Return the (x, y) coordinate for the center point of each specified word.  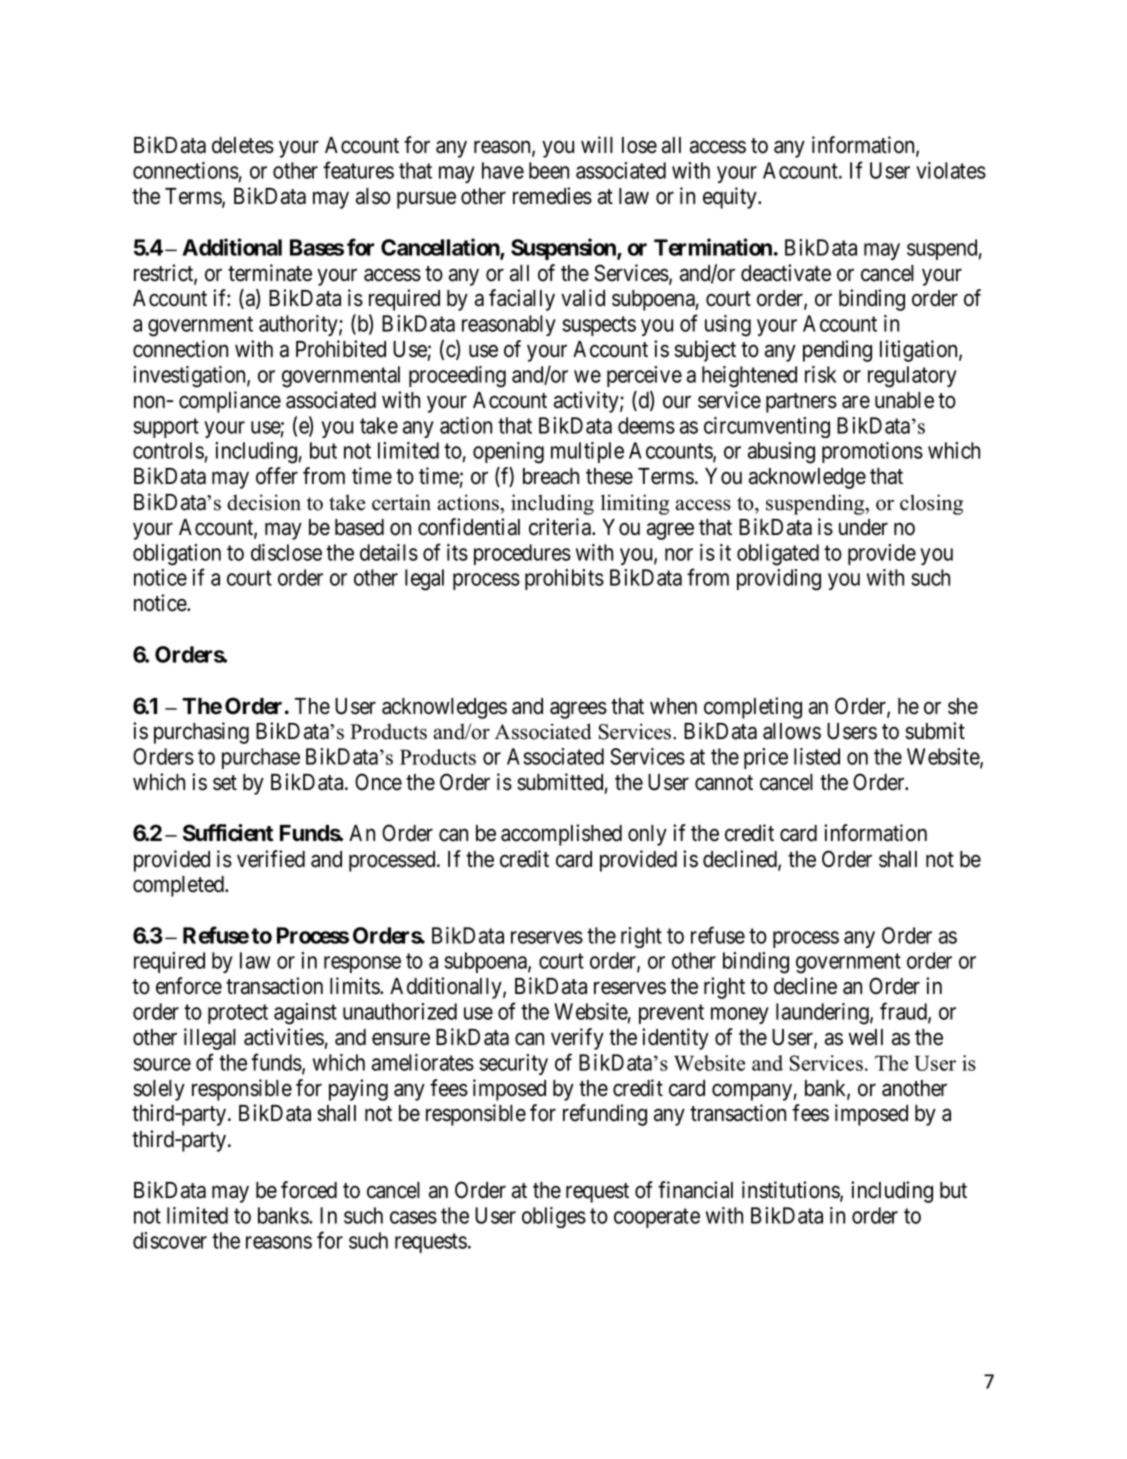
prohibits (564, 579)
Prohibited (341, 349)
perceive (644, 376)
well (866, 1037)
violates (951, 170)
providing (779, 580)
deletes (243, 145)
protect (238, 1014)
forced (309, 1190)
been (549, 170)
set (225, 783)
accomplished (561, 835)
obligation (177, 555)
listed (817, 756)
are (856, 402)
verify (577, 1039)
